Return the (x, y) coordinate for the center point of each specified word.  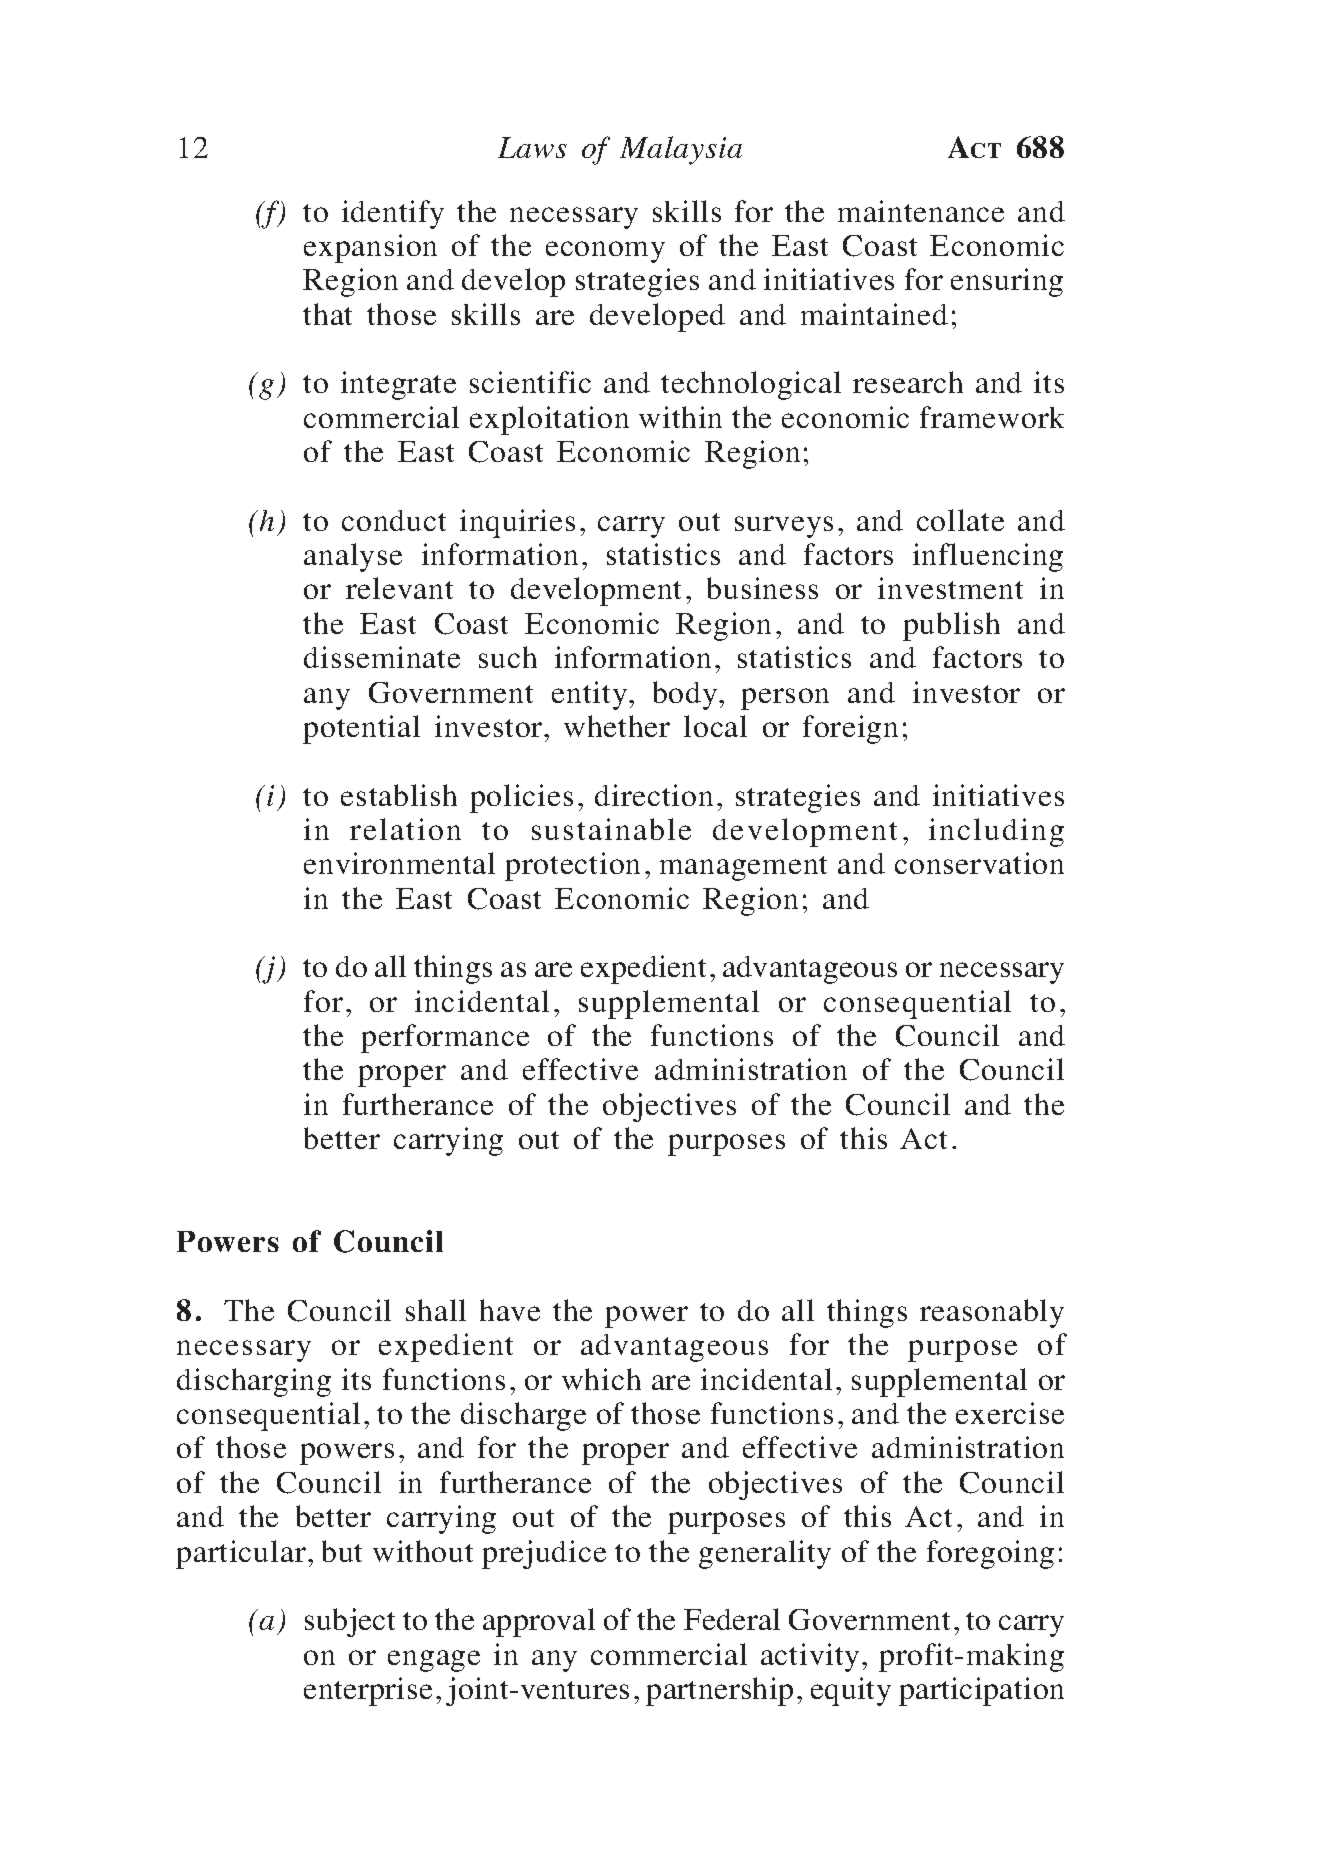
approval (539, 1622)
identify (393, 214)
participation (981, 1691)
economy (605, 252)
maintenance (921, 211)
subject (350, 1622)
